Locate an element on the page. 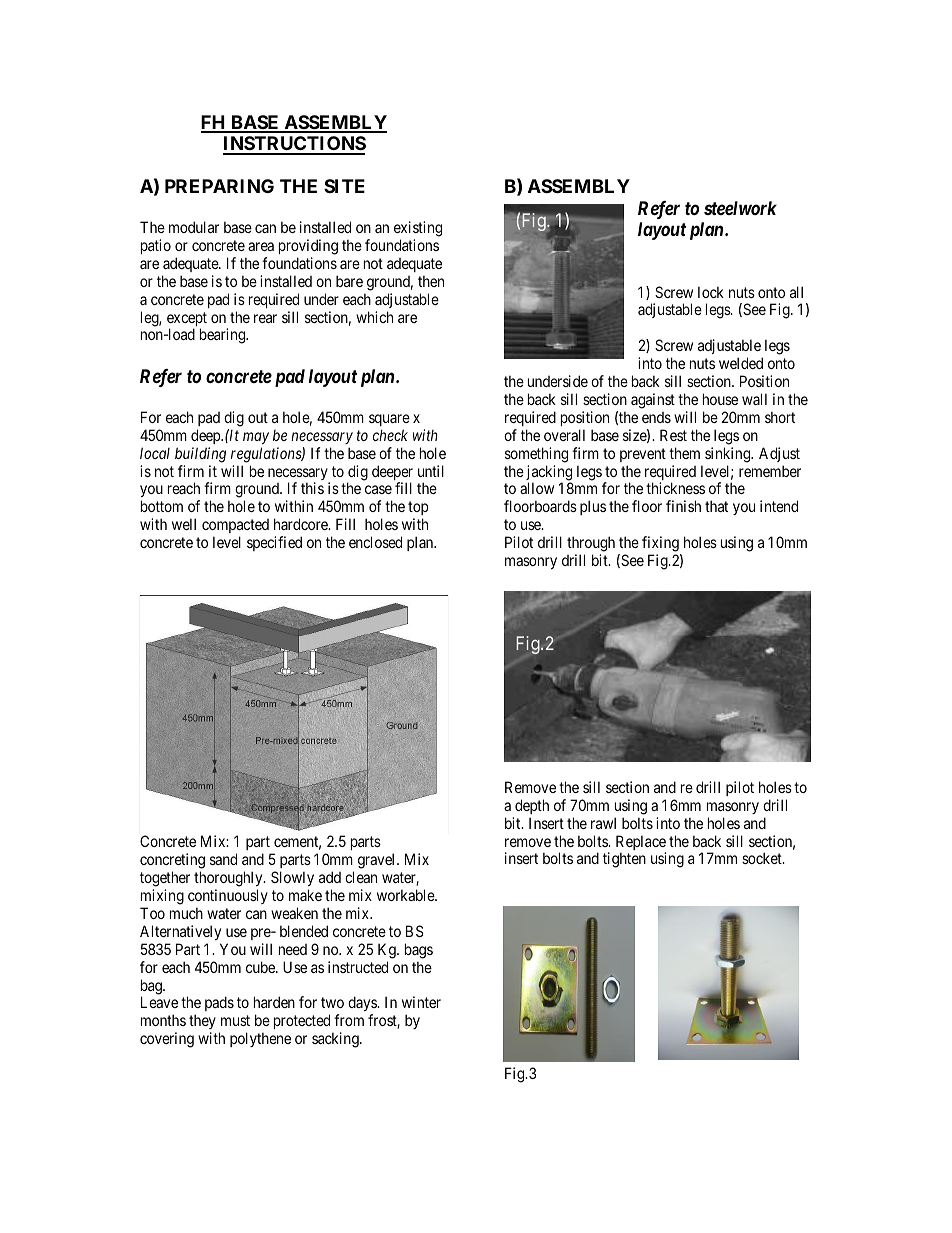  that is located at coordinates (716, 506).
